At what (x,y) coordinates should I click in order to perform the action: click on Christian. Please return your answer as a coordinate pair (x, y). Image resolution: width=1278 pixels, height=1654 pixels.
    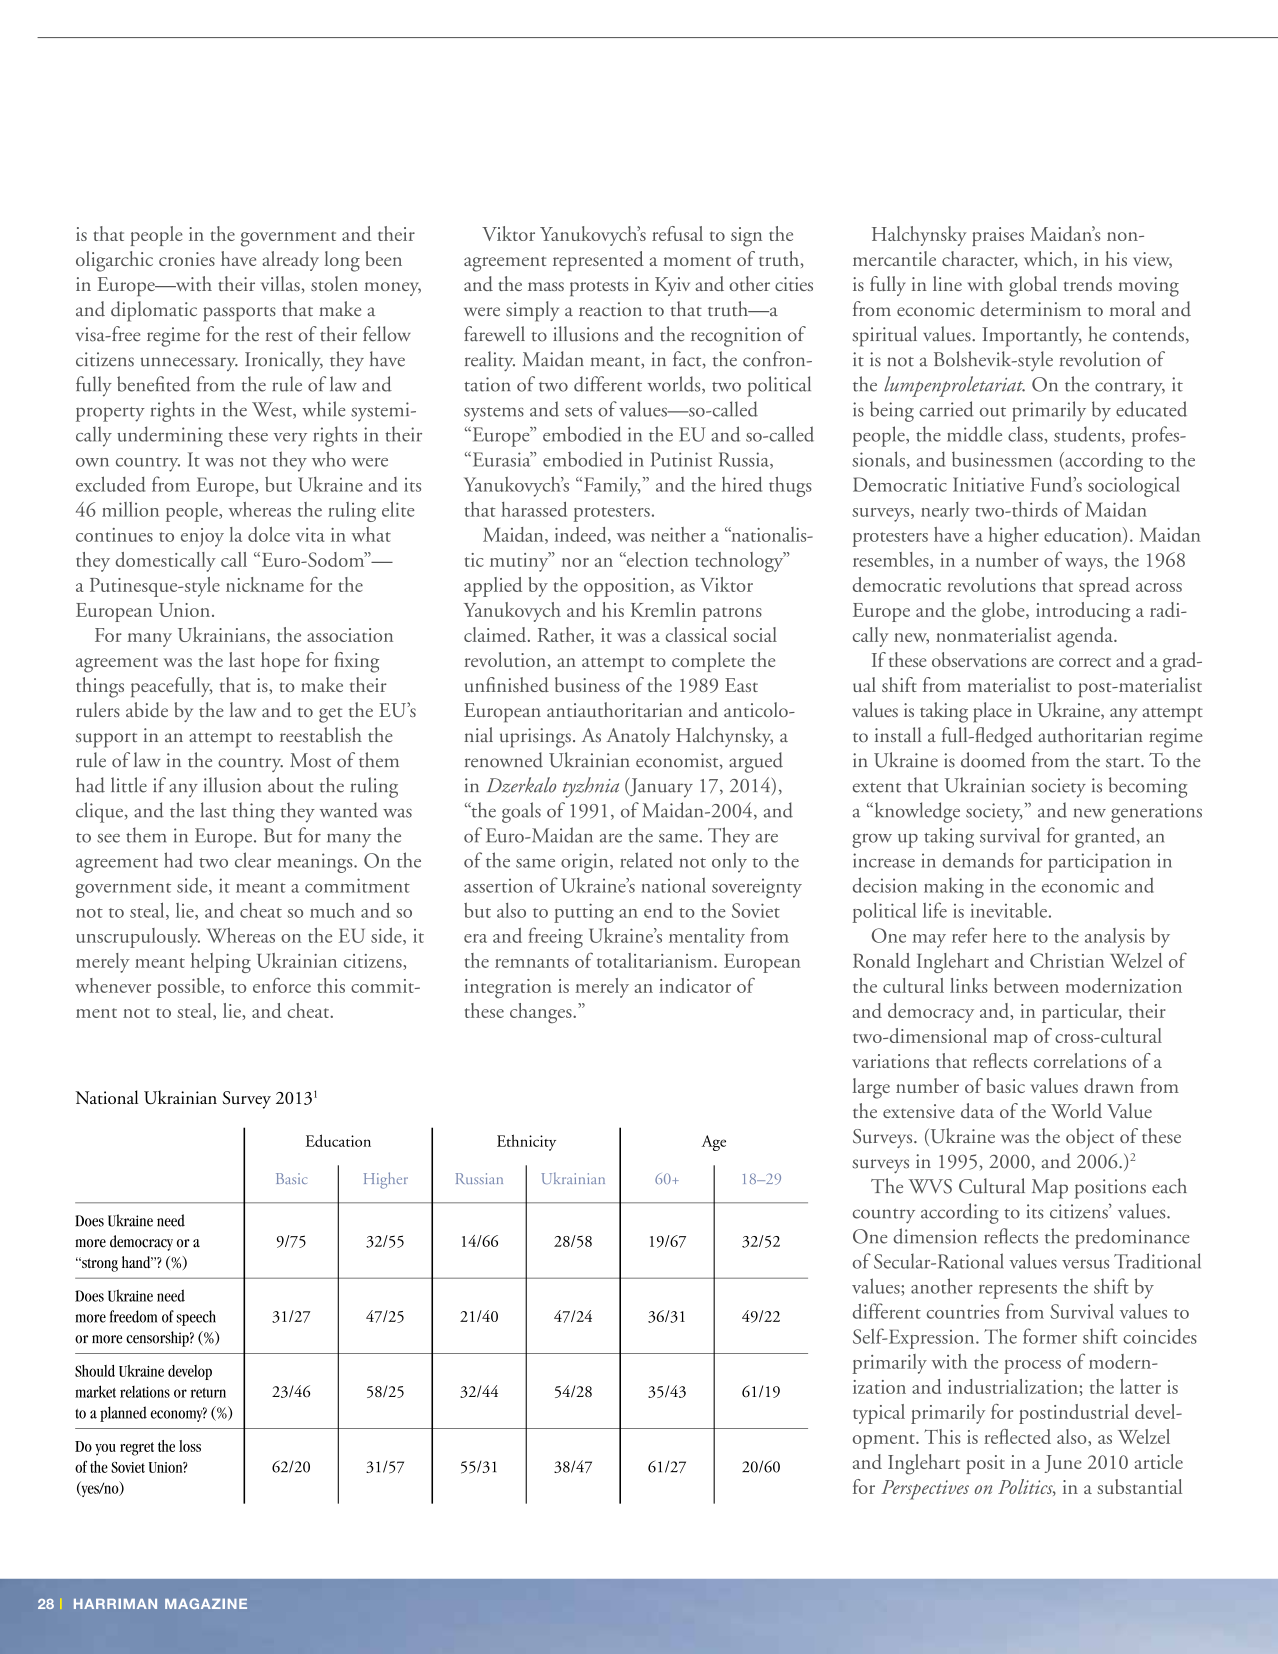
    Looking at the image, I should click on (1067, 960).
